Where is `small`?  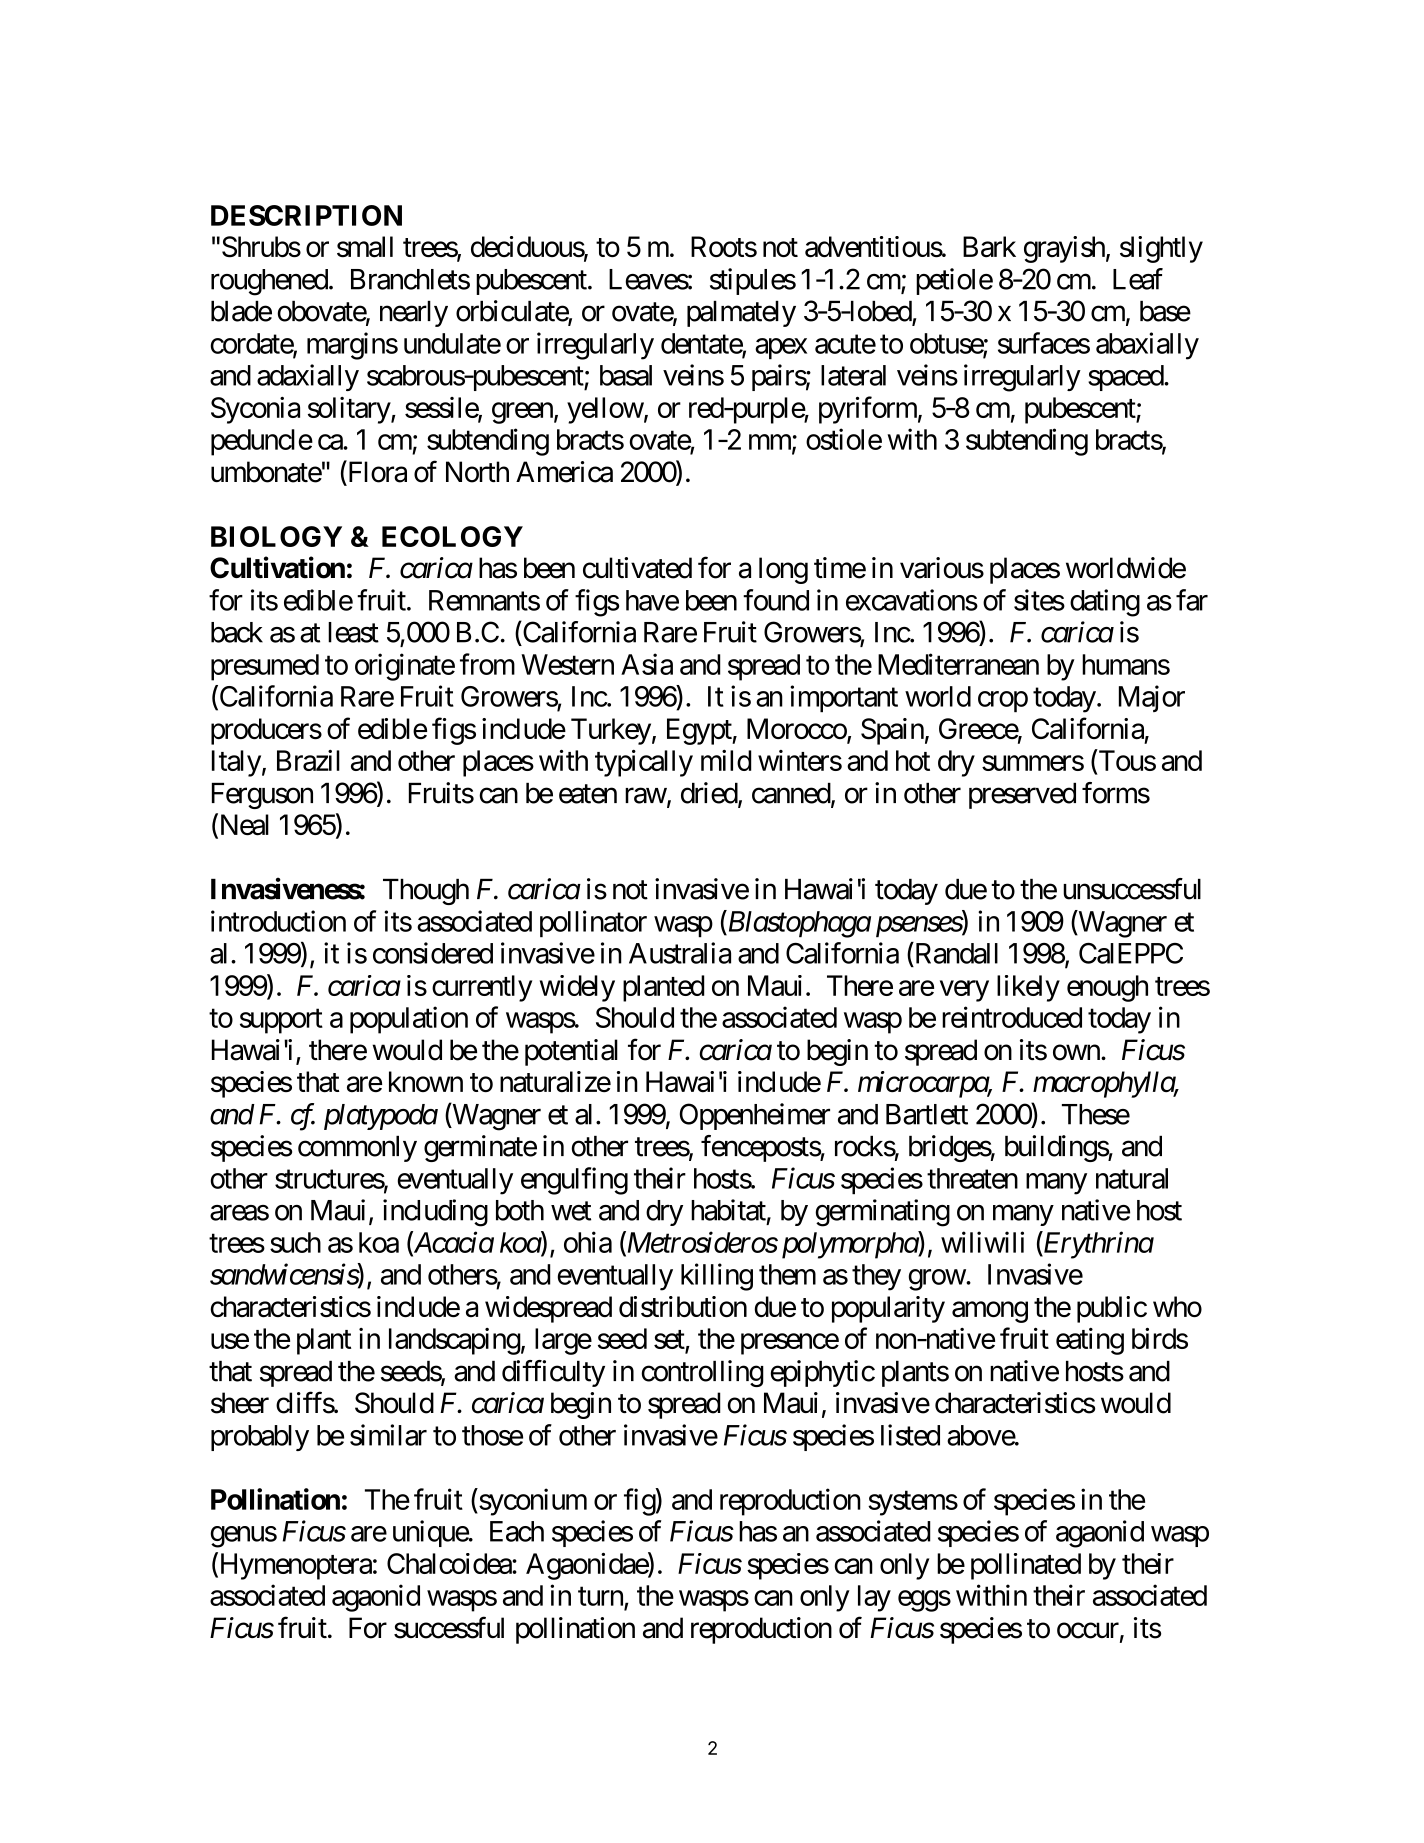
small is located at coordinates (365, 247).
